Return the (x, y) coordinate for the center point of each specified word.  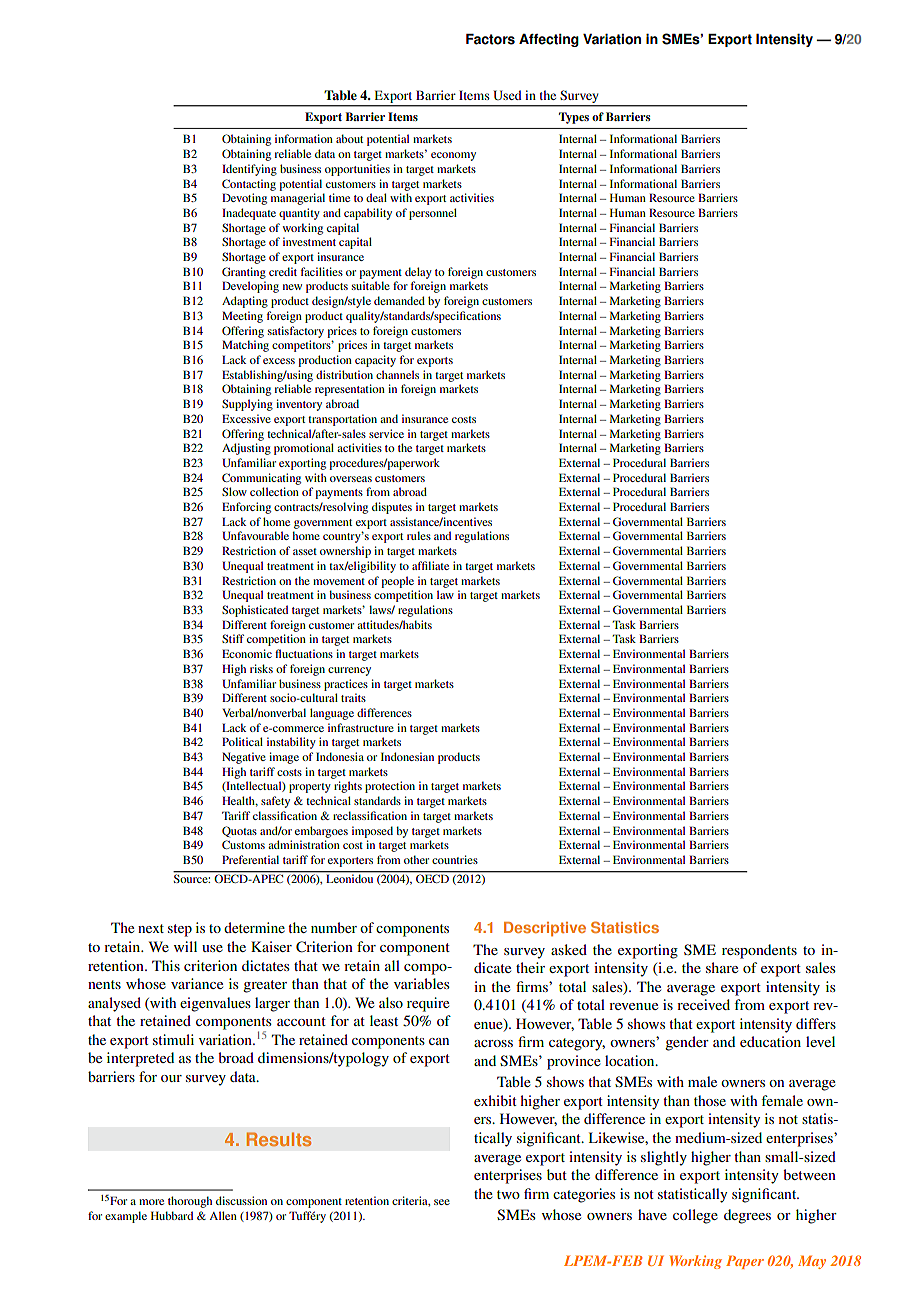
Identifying (249, 170)
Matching (245, 346)
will (185, 946)
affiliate (430, 565)
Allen (223, 1215)
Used (507, 95)
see (442, 1202)
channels (397, 374)
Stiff (233, 638)
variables (422, 983)
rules (419, 535)
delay (418, 273)
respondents (759, 951)
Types (574, 118)
